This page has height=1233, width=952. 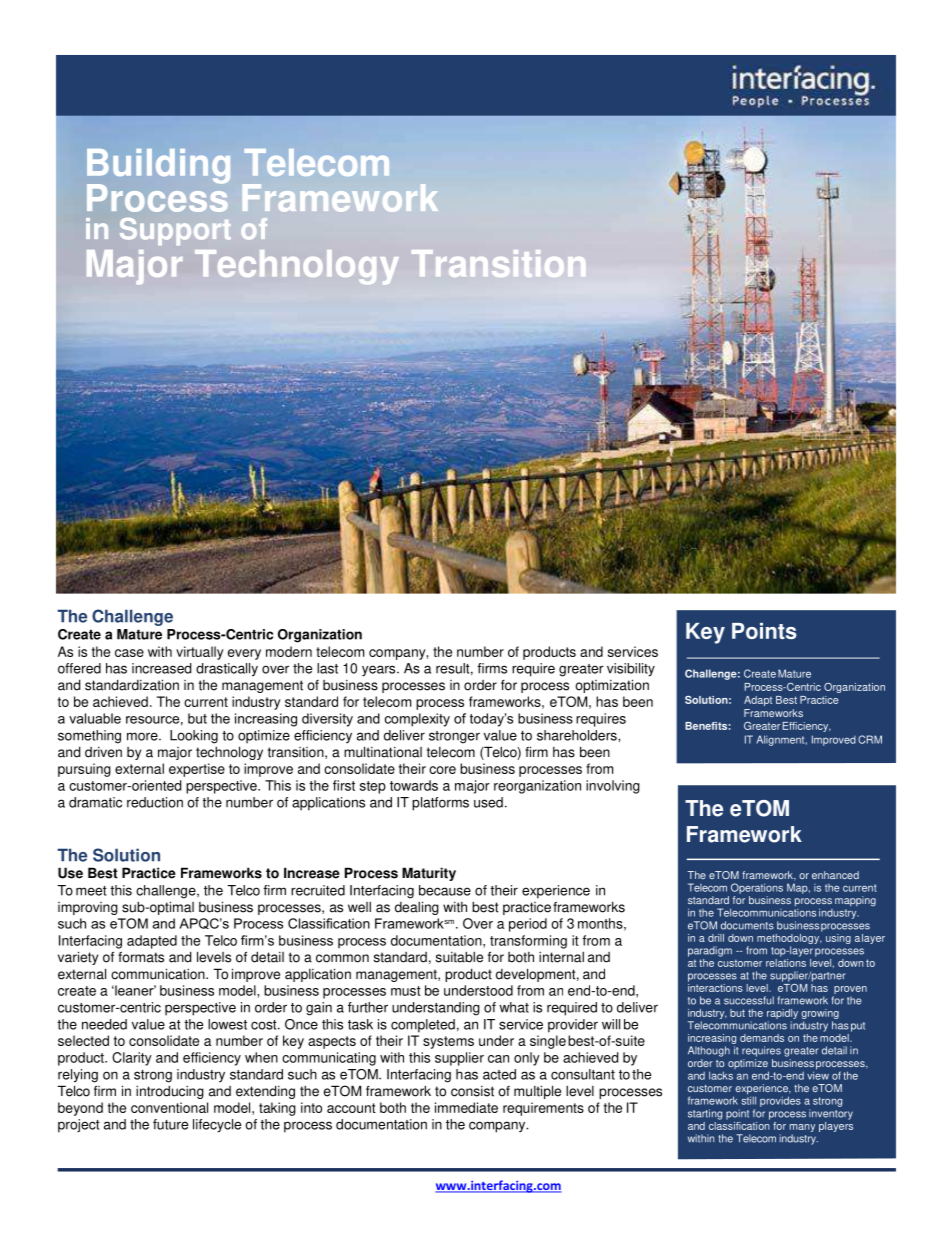 What do you see at coordinates (175, 231) in the page?
I see `Support` at bounding box center [175, 231].
